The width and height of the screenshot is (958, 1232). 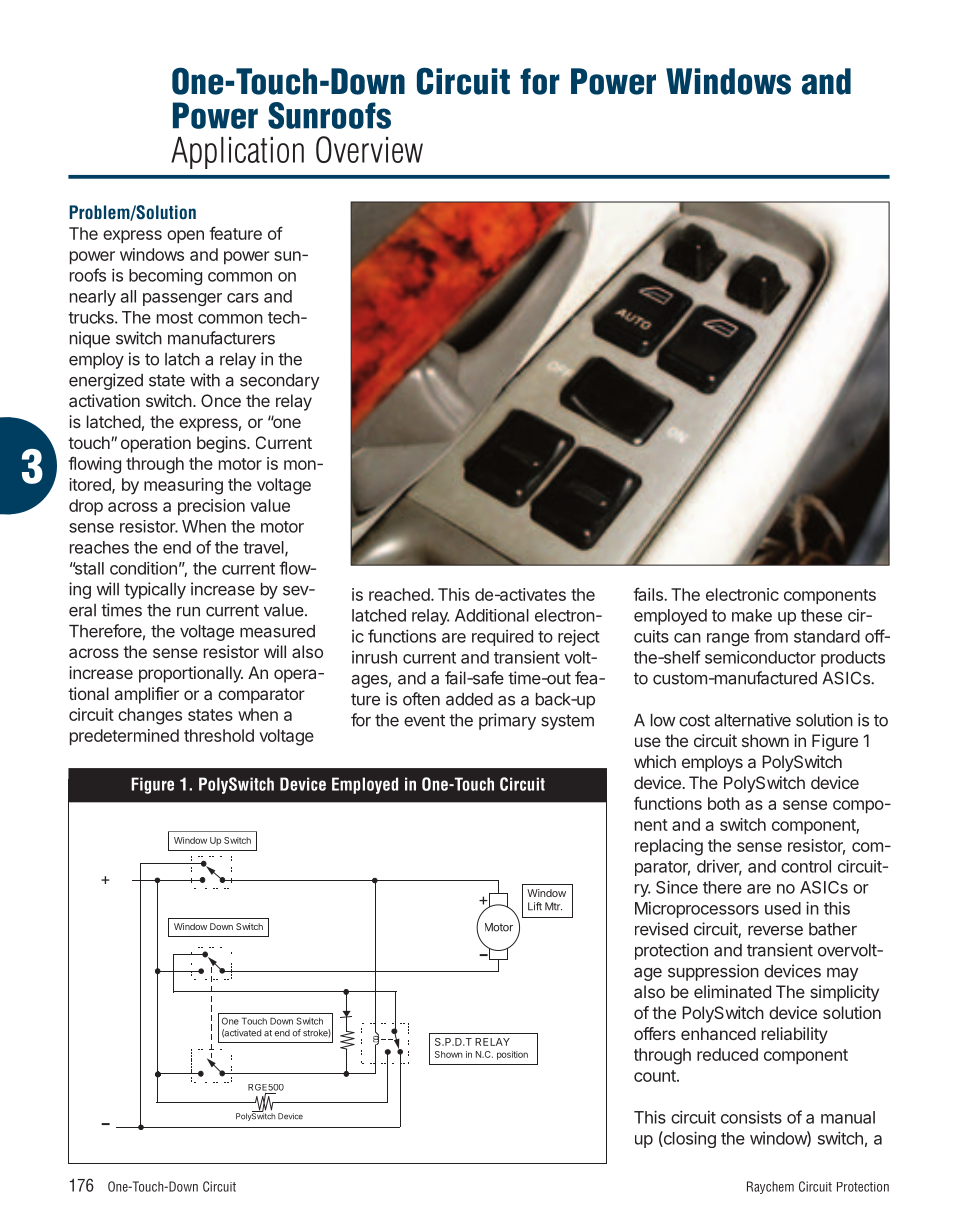 I want to click on consists, so click(x=751, y=1117).
